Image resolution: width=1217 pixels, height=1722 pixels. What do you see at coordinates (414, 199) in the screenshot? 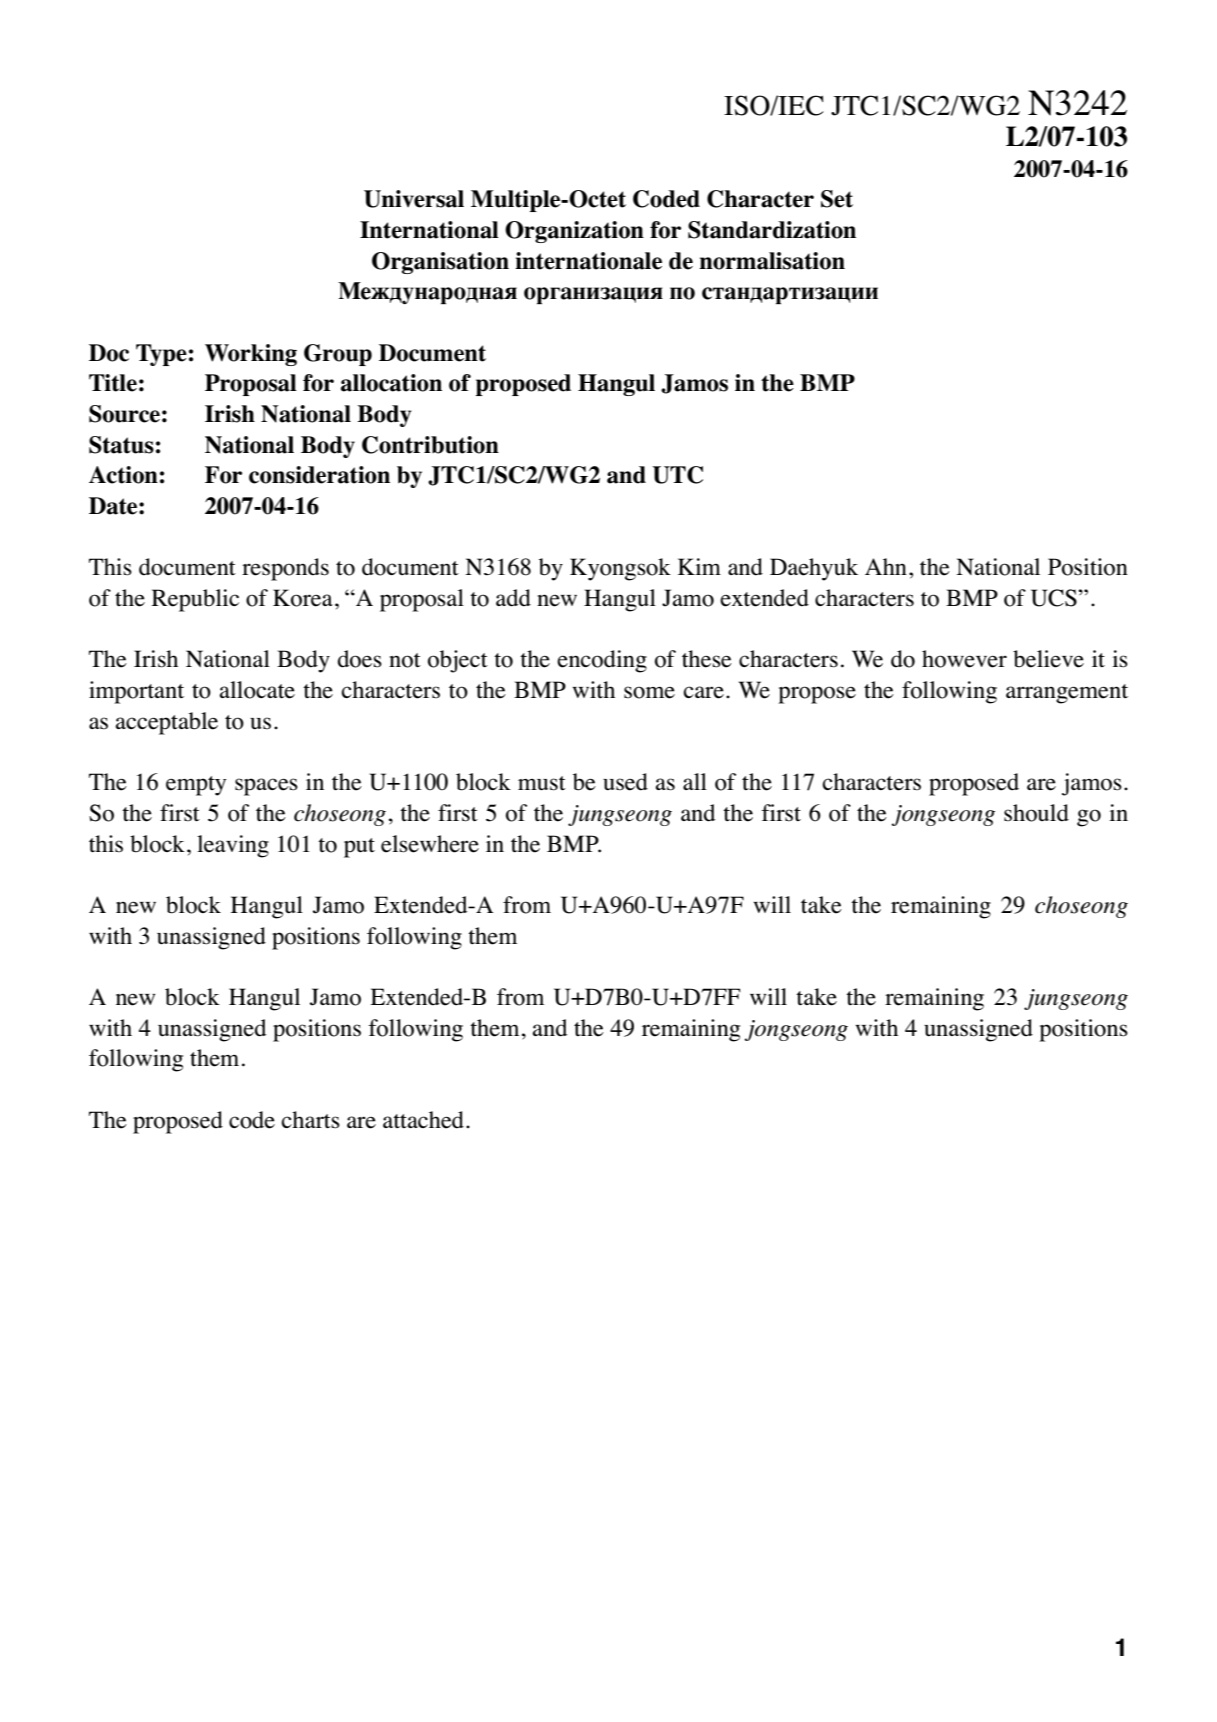
I see `Universal` at bounding box center [414, 199].
